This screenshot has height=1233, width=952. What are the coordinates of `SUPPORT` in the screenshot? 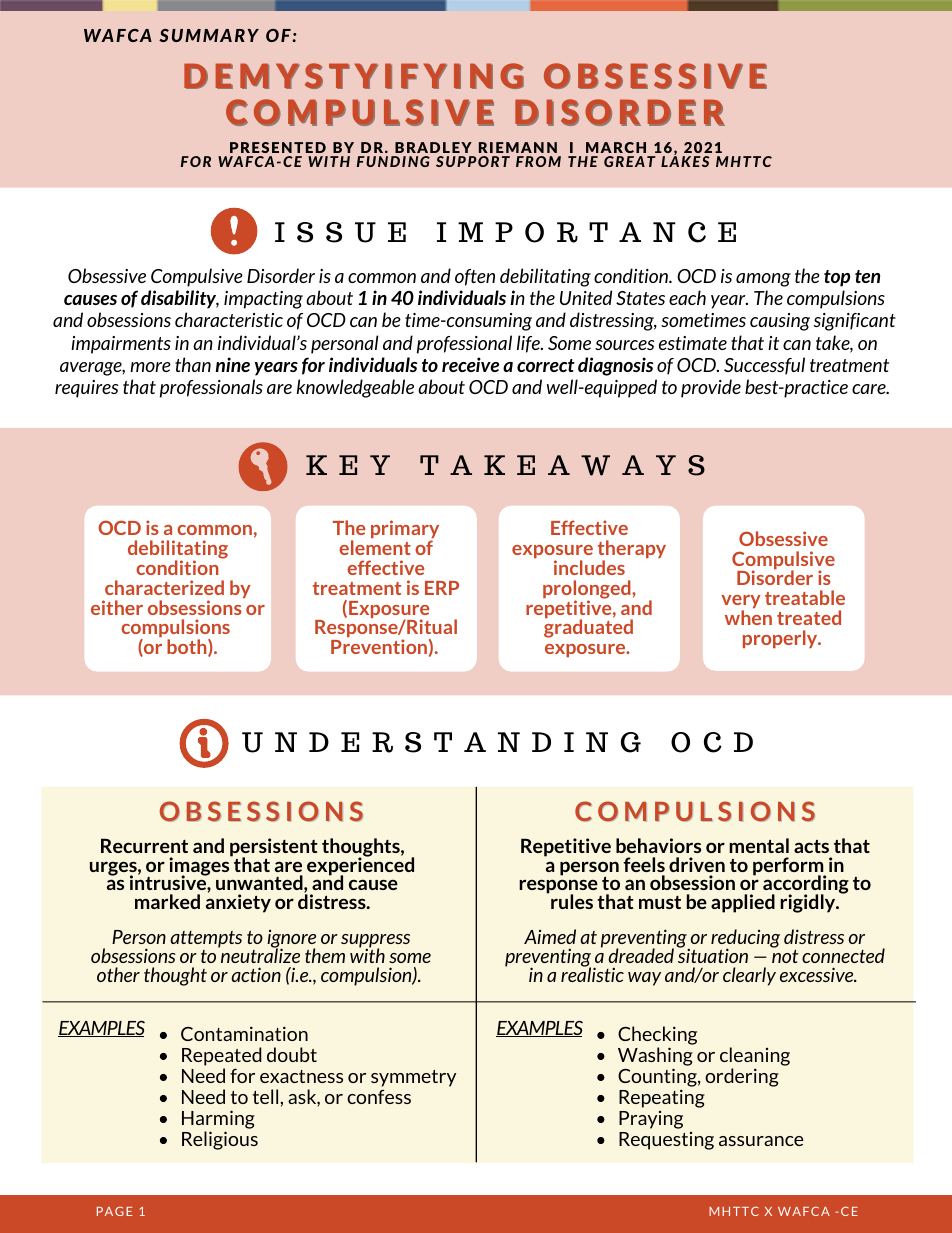 It's located at (473, 161).
